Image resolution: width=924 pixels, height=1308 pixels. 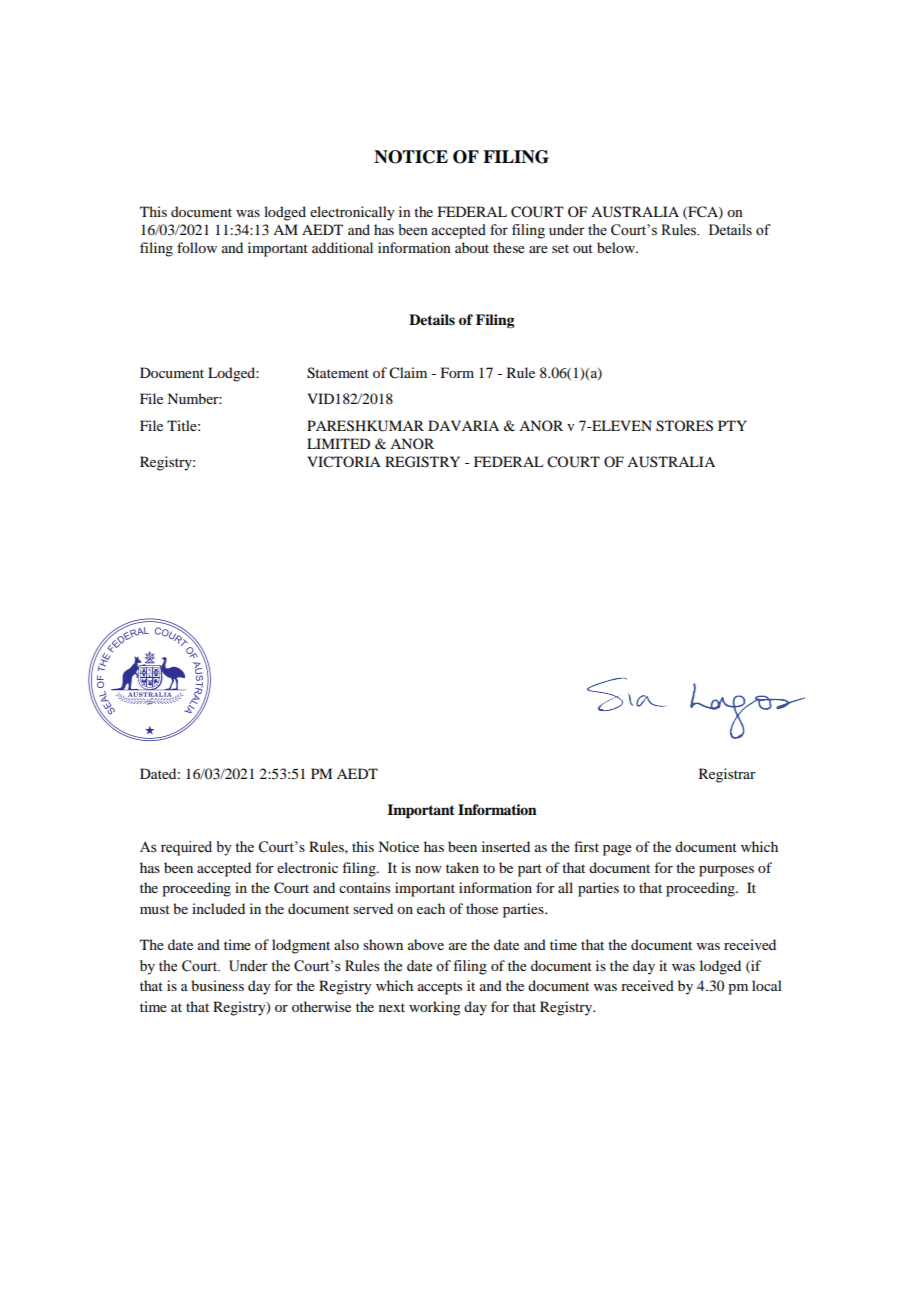 What do you see at coordinates (472, 247) in the page?
I see `about` at bounding box center [472, 247].
